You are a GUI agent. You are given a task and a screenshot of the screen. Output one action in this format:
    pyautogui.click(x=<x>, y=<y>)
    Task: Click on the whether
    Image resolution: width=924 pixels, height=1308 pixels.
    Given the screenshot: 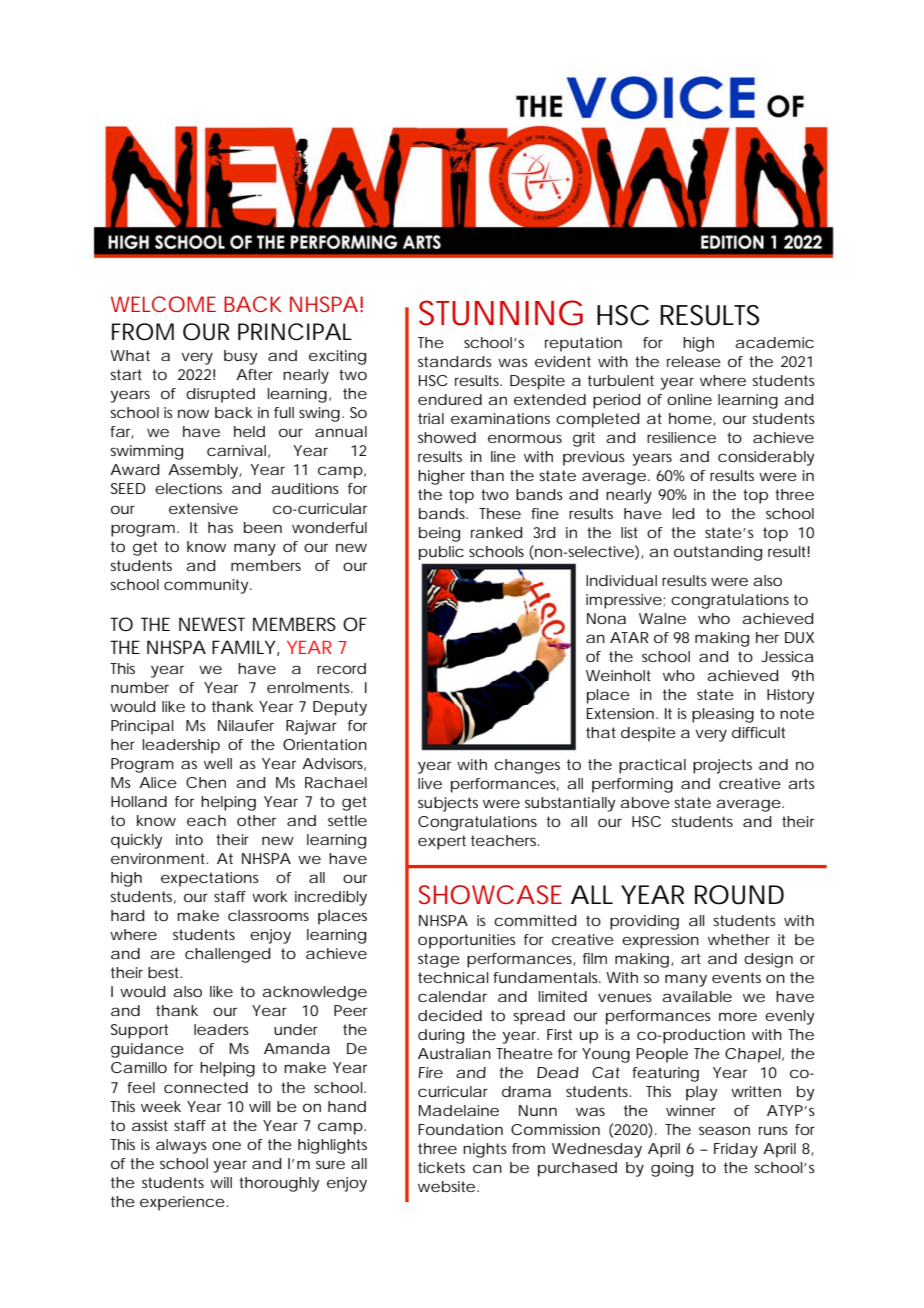 What is the action you would take?
    pyautogui.click(x=739, y=939)
